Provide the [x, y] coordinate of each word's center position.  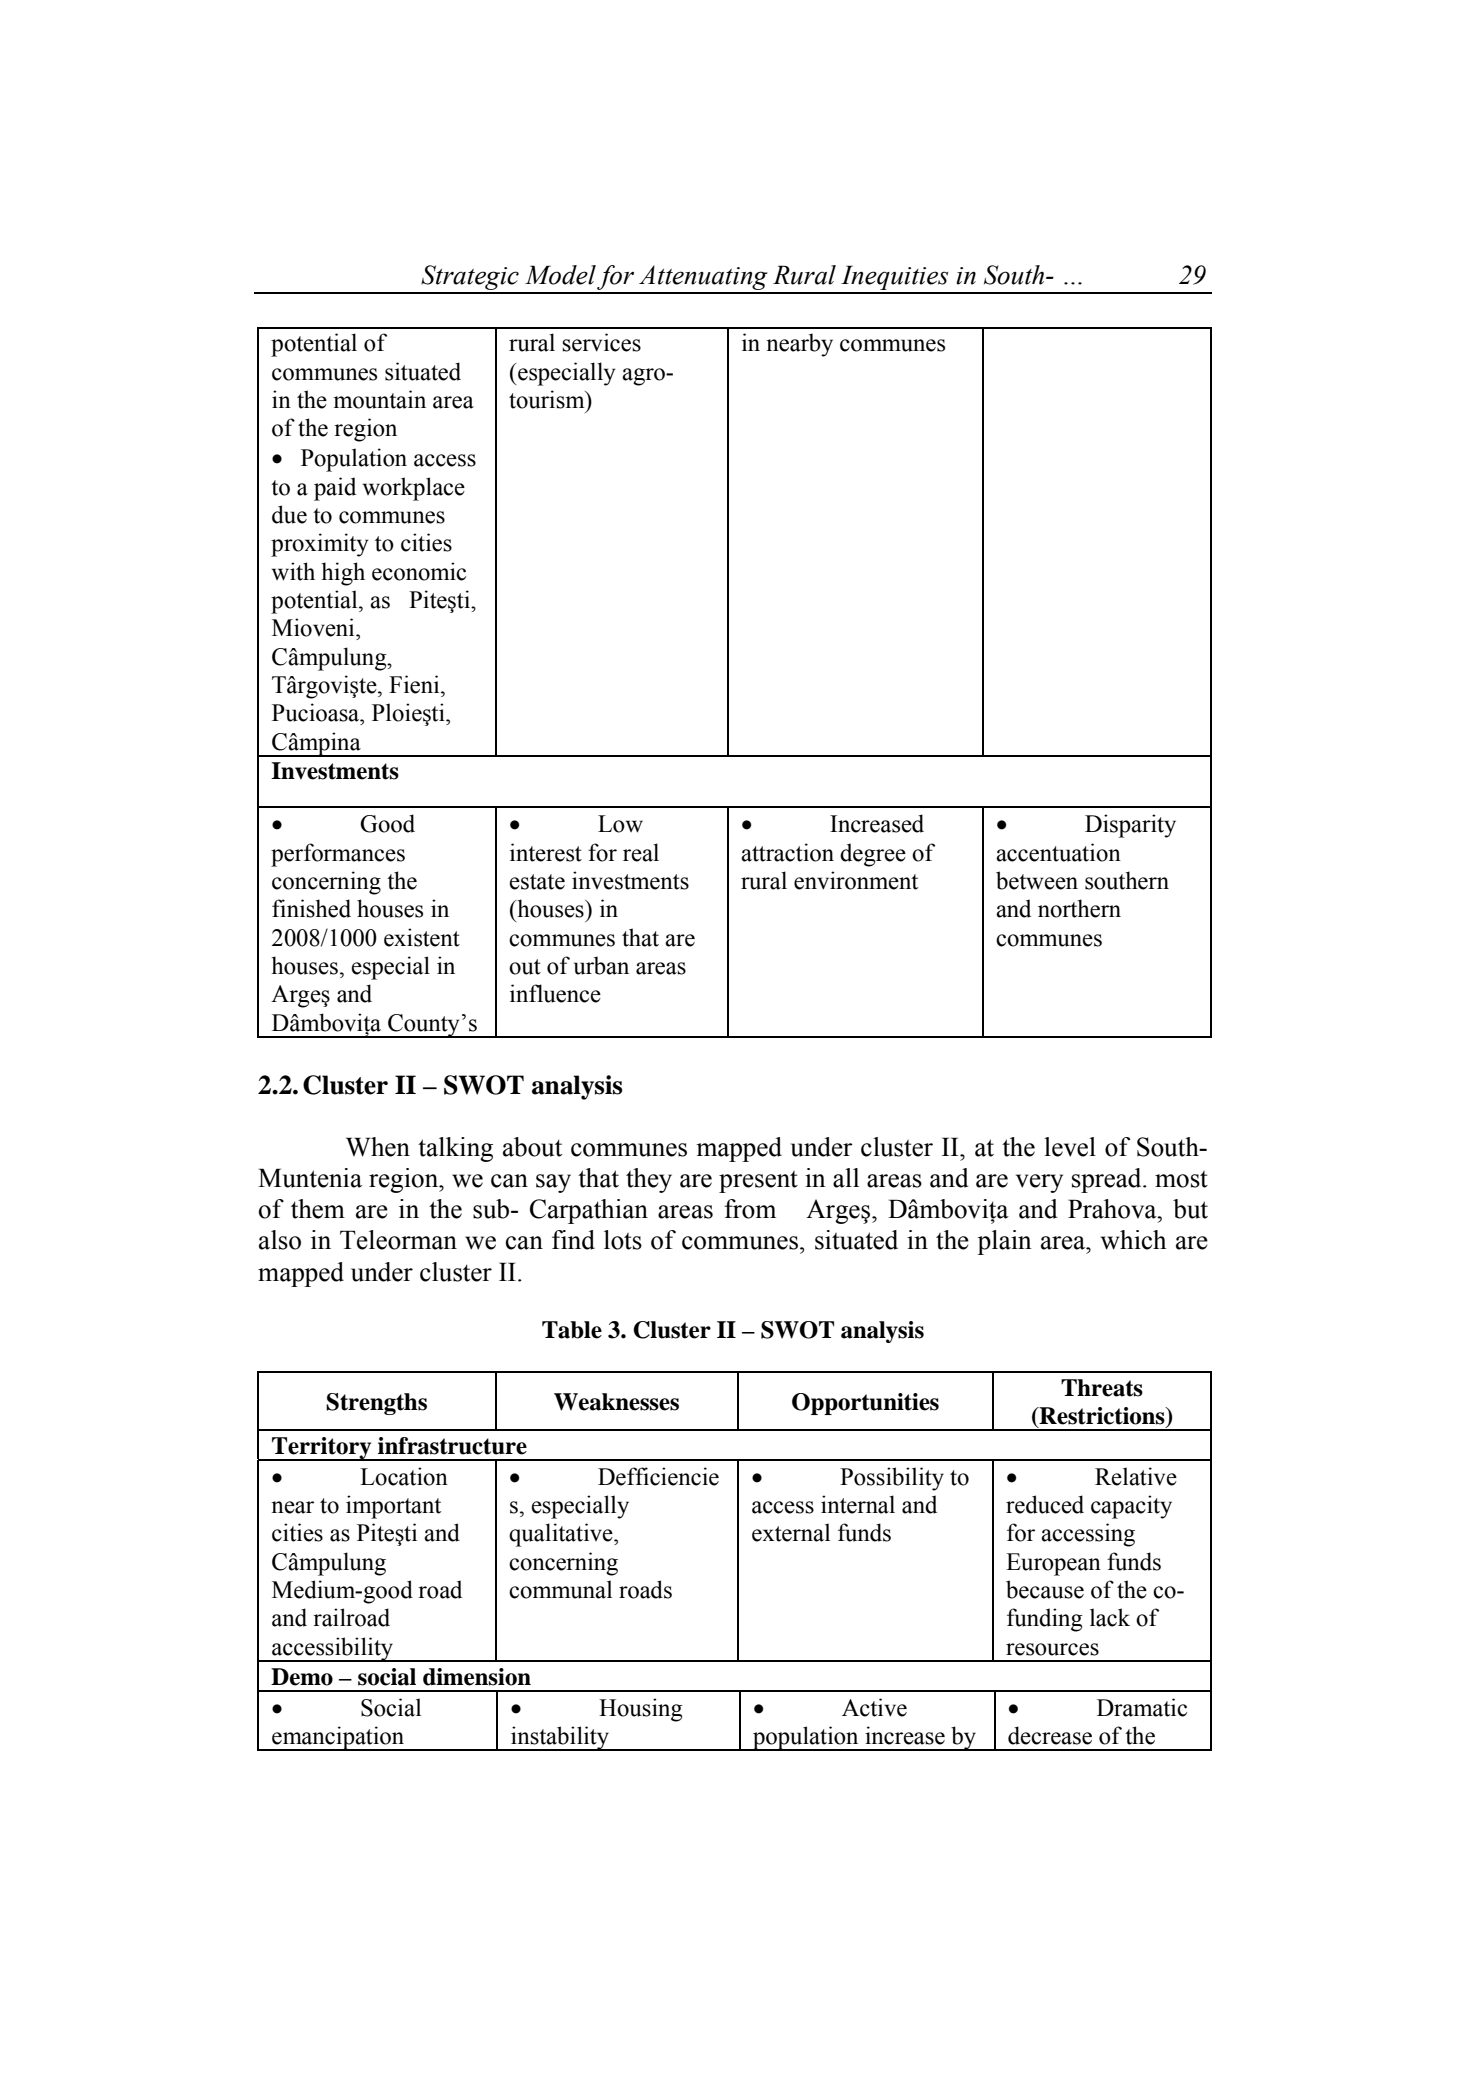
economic [419, 571]
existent [422, 937]
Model [560, 275]
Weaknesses [616, 1402]
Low [620, 824]
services [601, 342]
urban [601, 965]
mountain [379, 399]
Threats [1102, 1388]
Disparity [1130, 826]
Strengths [376, 1404]
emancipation [338, 1738]
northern [1079, 908]
